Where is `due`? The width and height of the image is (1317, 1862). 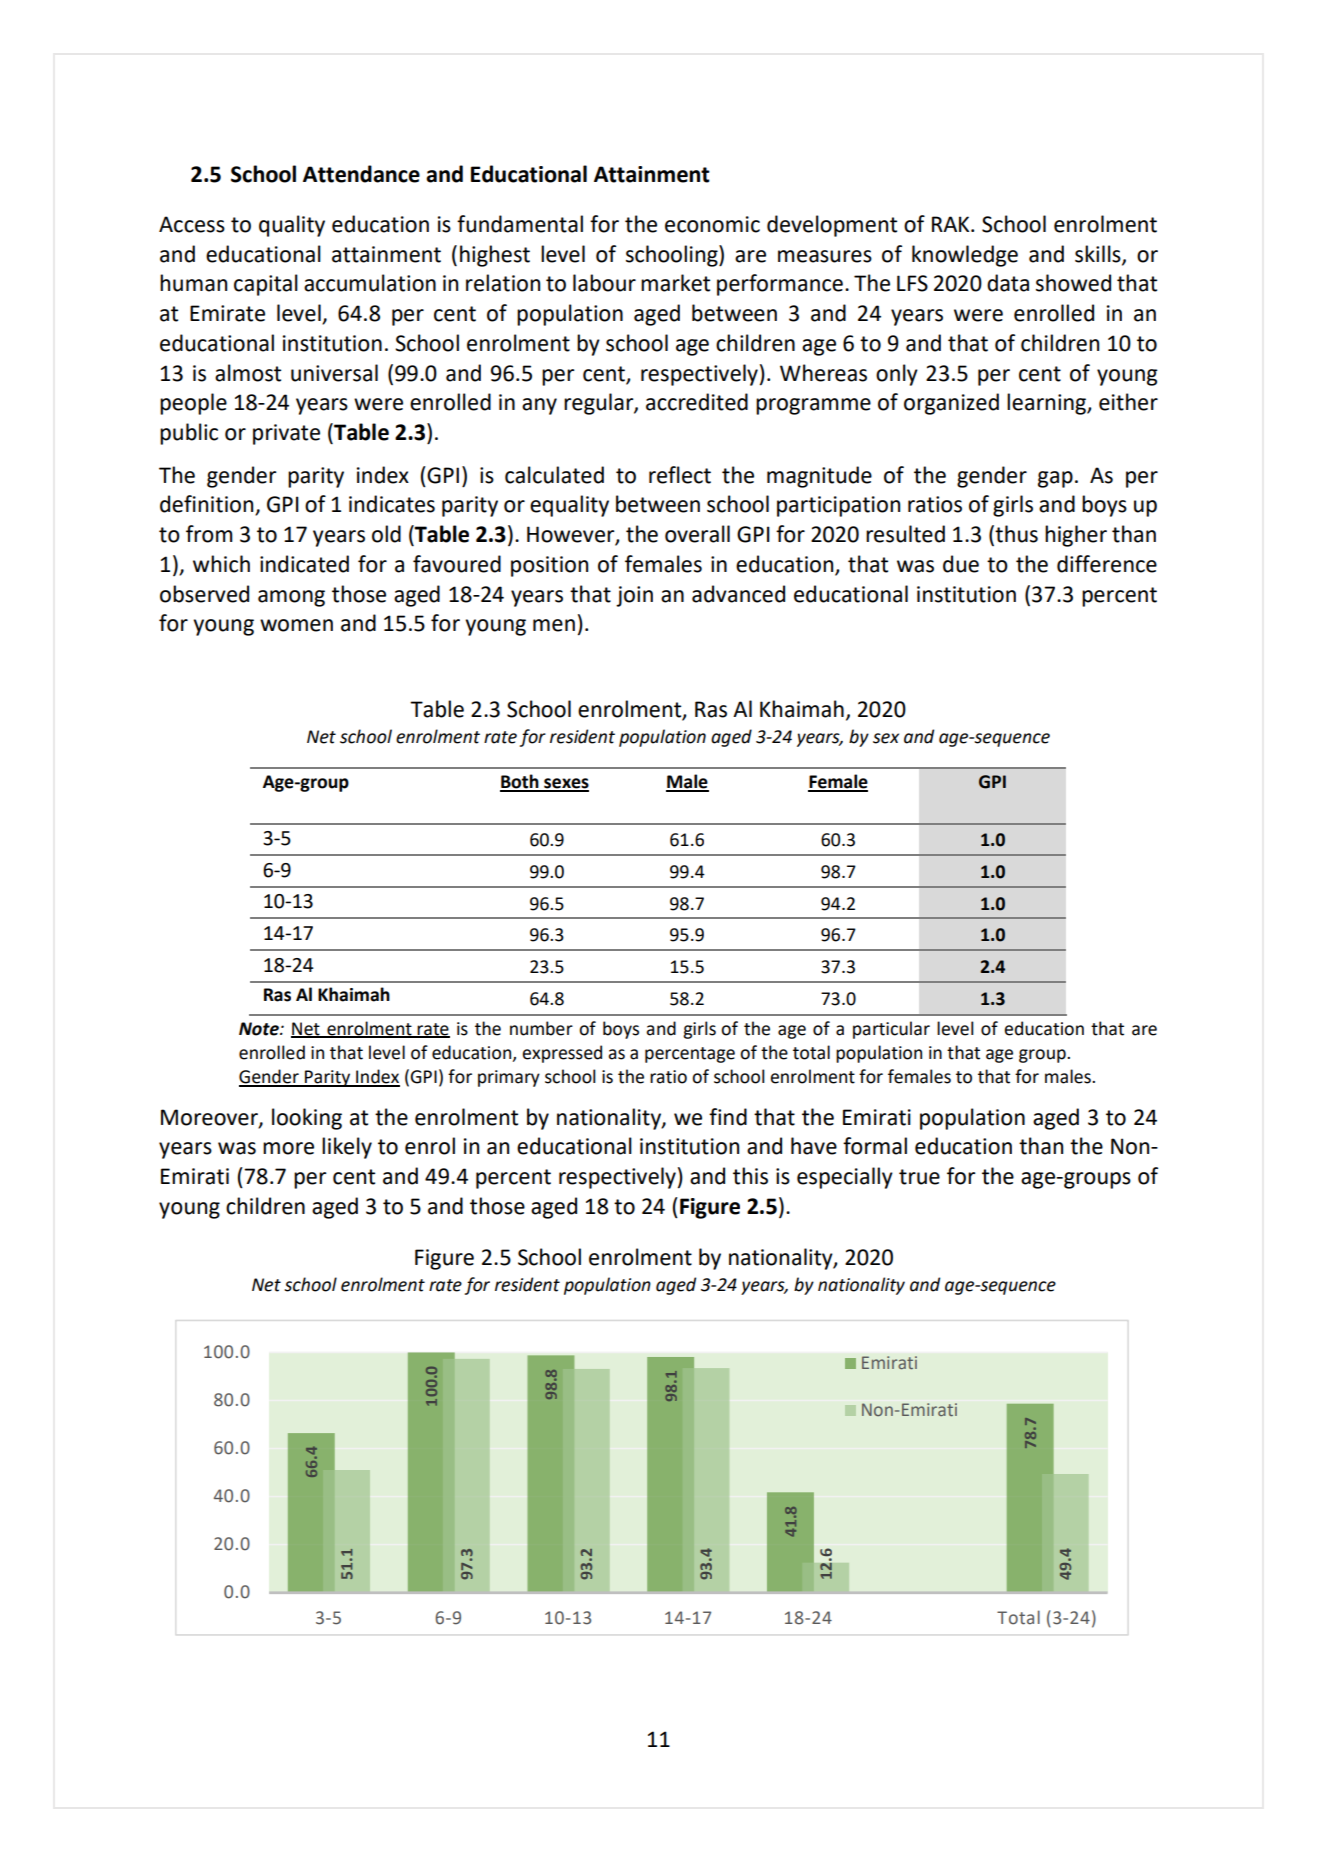
due is located at coordinates (961, 564).
